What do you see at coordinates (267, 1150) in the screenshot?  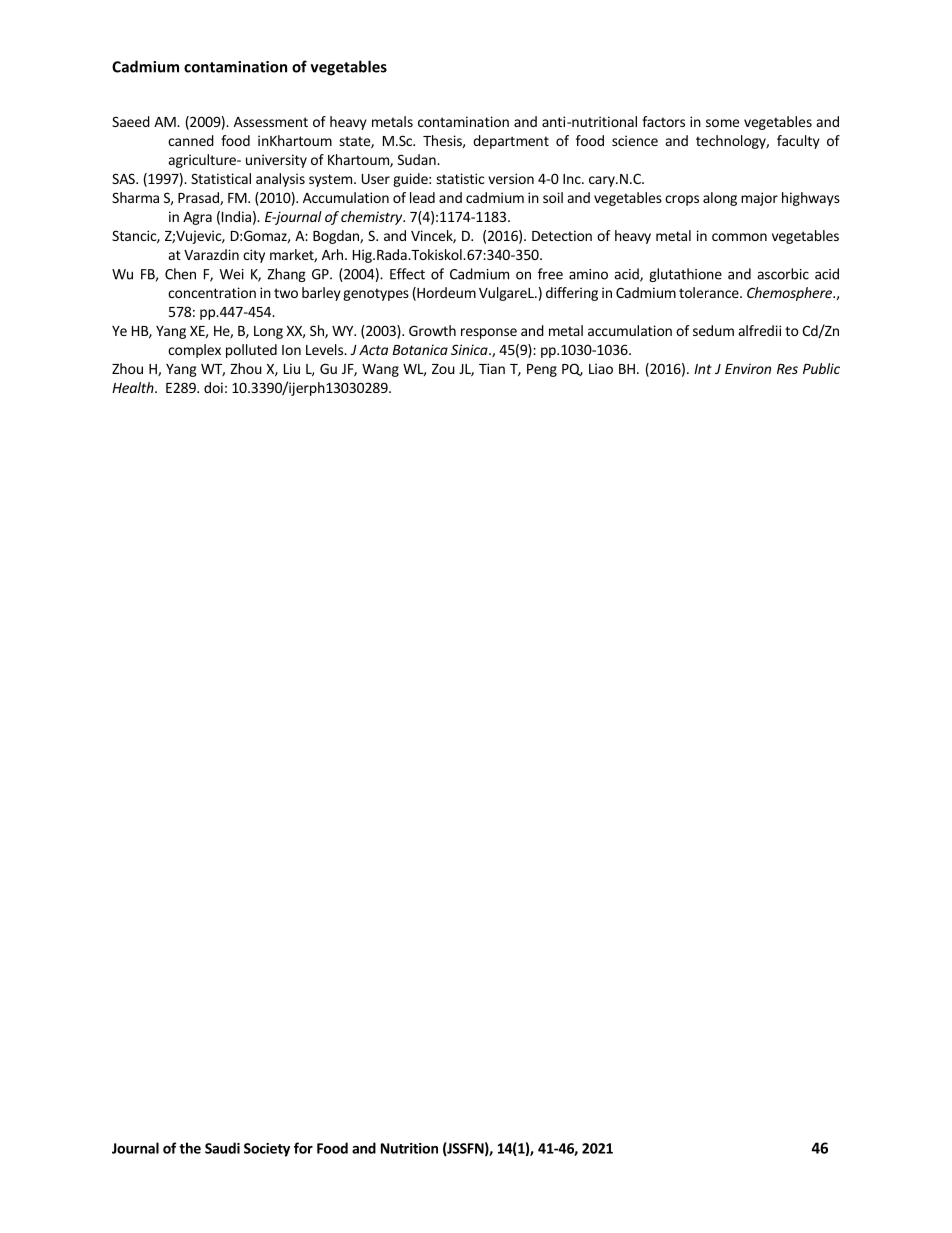 I see `Society` at bounding box center [267, 1150].
